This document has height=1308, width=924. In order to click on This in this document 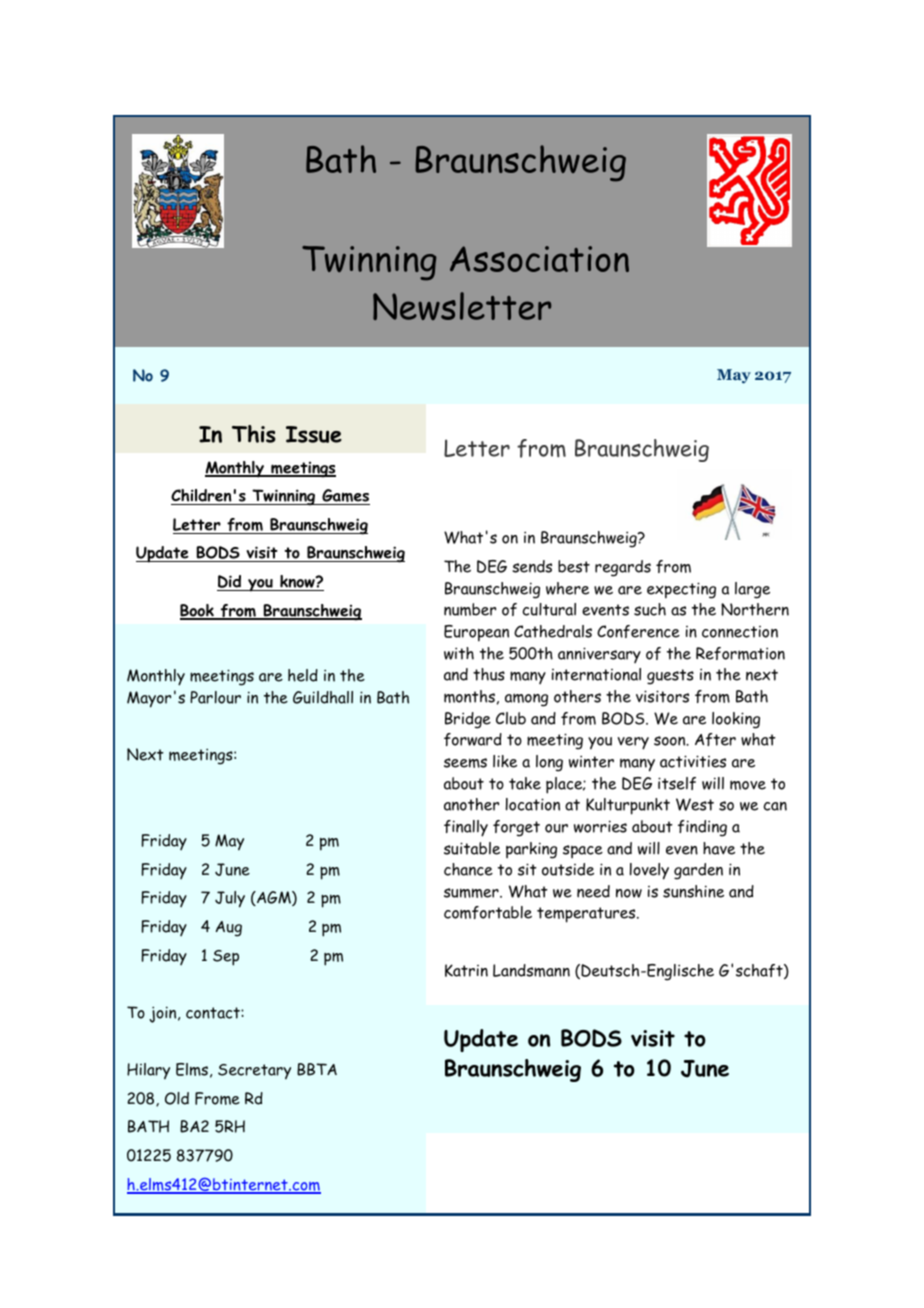, I will do `click(254, 434)`.
